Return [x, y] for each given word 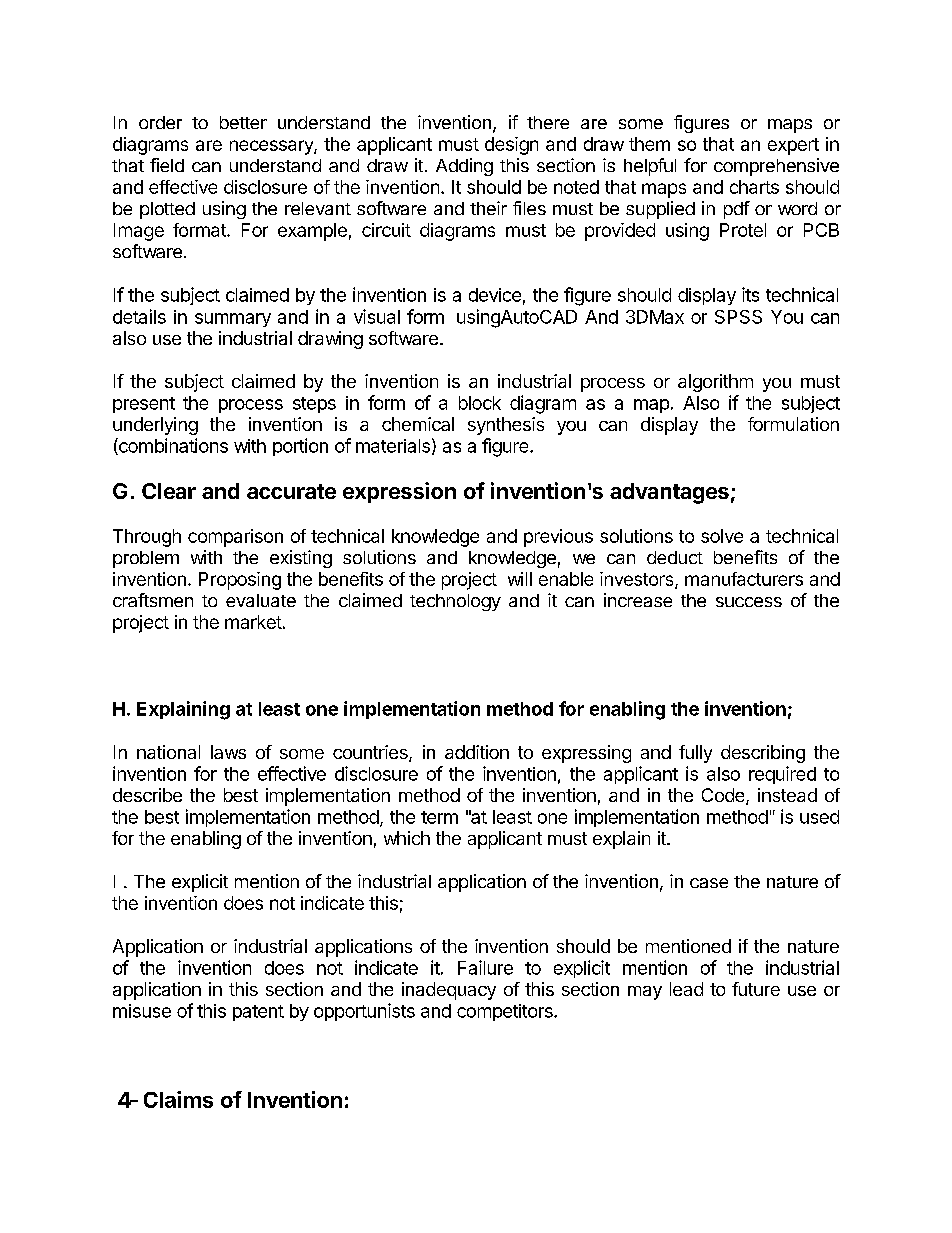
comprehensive [776, 167]
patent [258, 1013]
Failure [485, 967]
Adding [464, 167]
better [243, 122]
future [756, 989]
